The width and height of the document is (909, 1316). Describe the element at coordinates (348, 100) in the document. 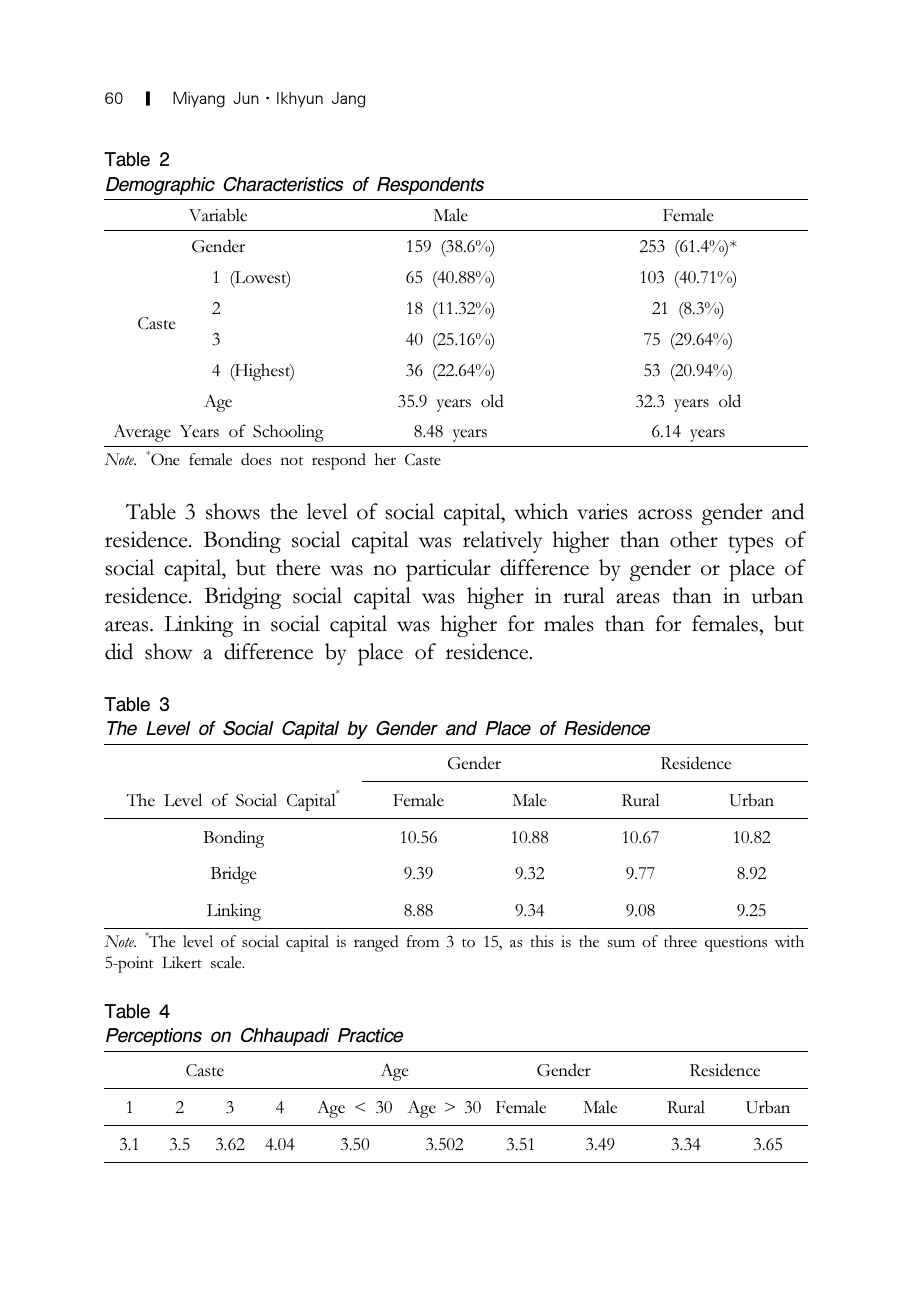

I see `Jang` at that location.
